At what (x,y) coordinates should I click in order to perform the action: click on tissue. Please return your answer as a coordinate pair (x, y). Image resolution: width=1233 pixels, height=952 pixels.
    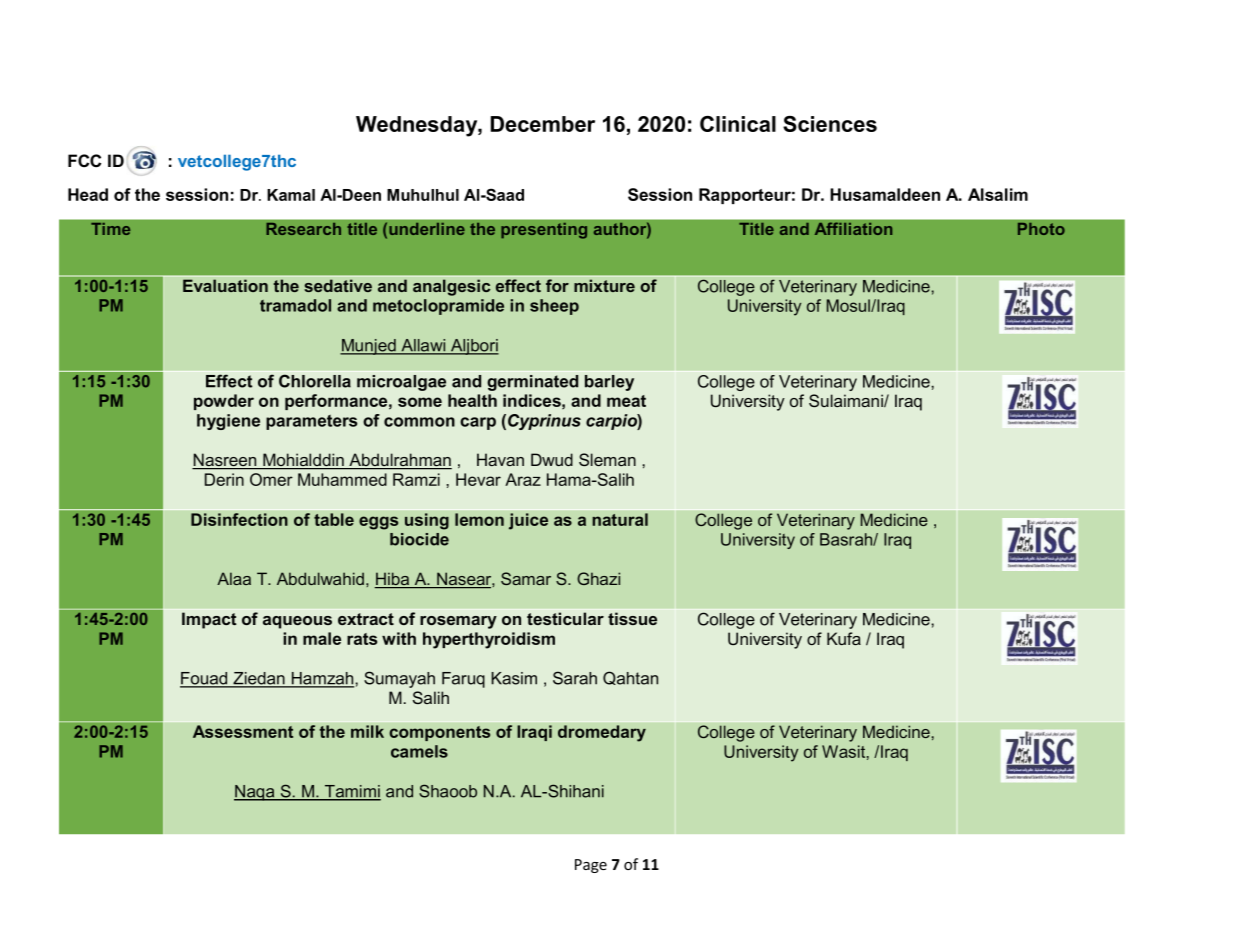
    Looking at the image, I should click on (632, 618).
